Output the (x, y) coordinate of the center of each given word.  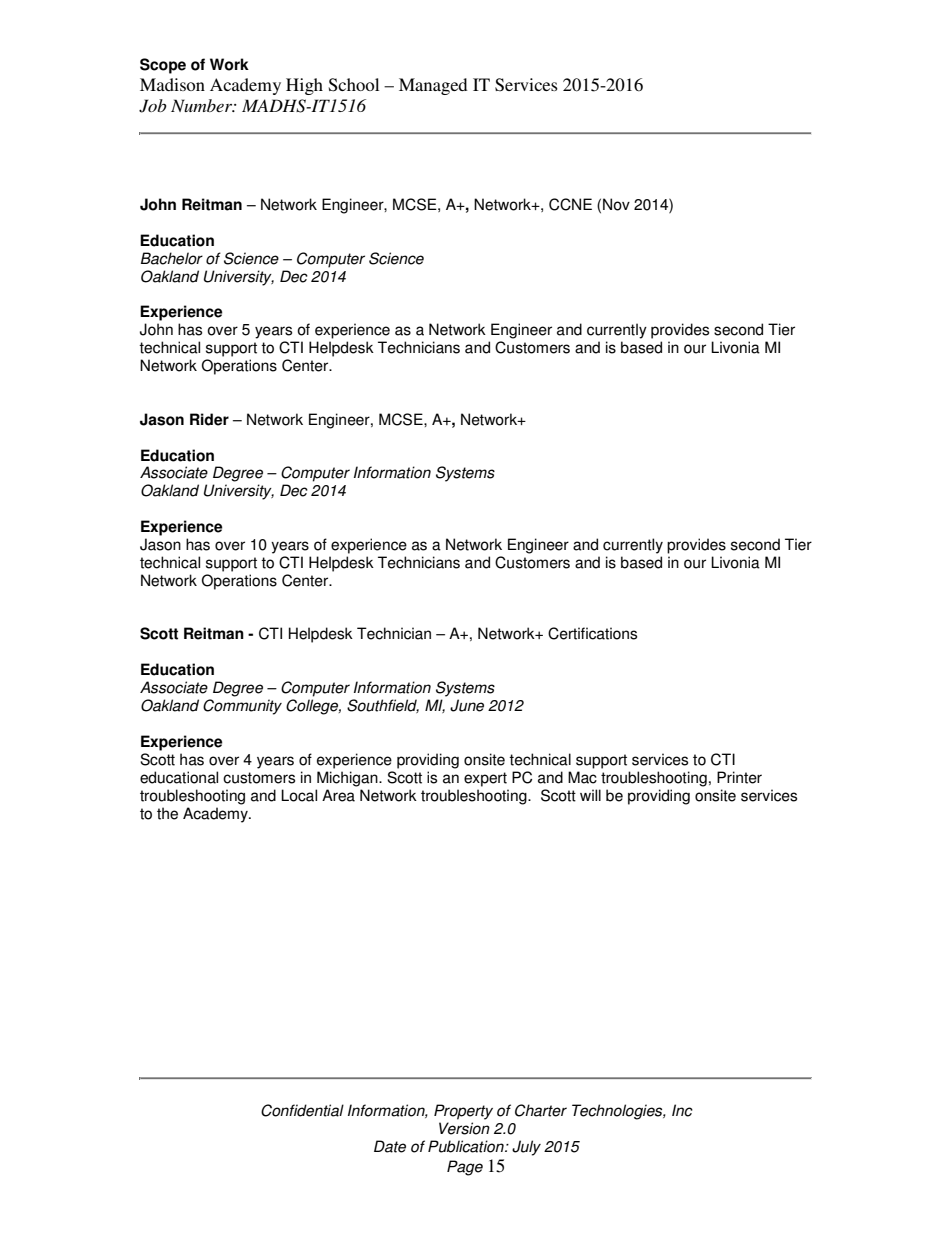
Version (464, 1128)
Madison (172, 84)
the (167, 813)
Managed (433, 86)
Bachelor (172, 258)
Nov (616, 204)
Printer (739, 777)
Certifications (592, 633)
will (590, 795)
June (467, 705)
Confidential (302, 1110)
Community (242, 707)
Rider (209, 419)
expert (485, 779)
